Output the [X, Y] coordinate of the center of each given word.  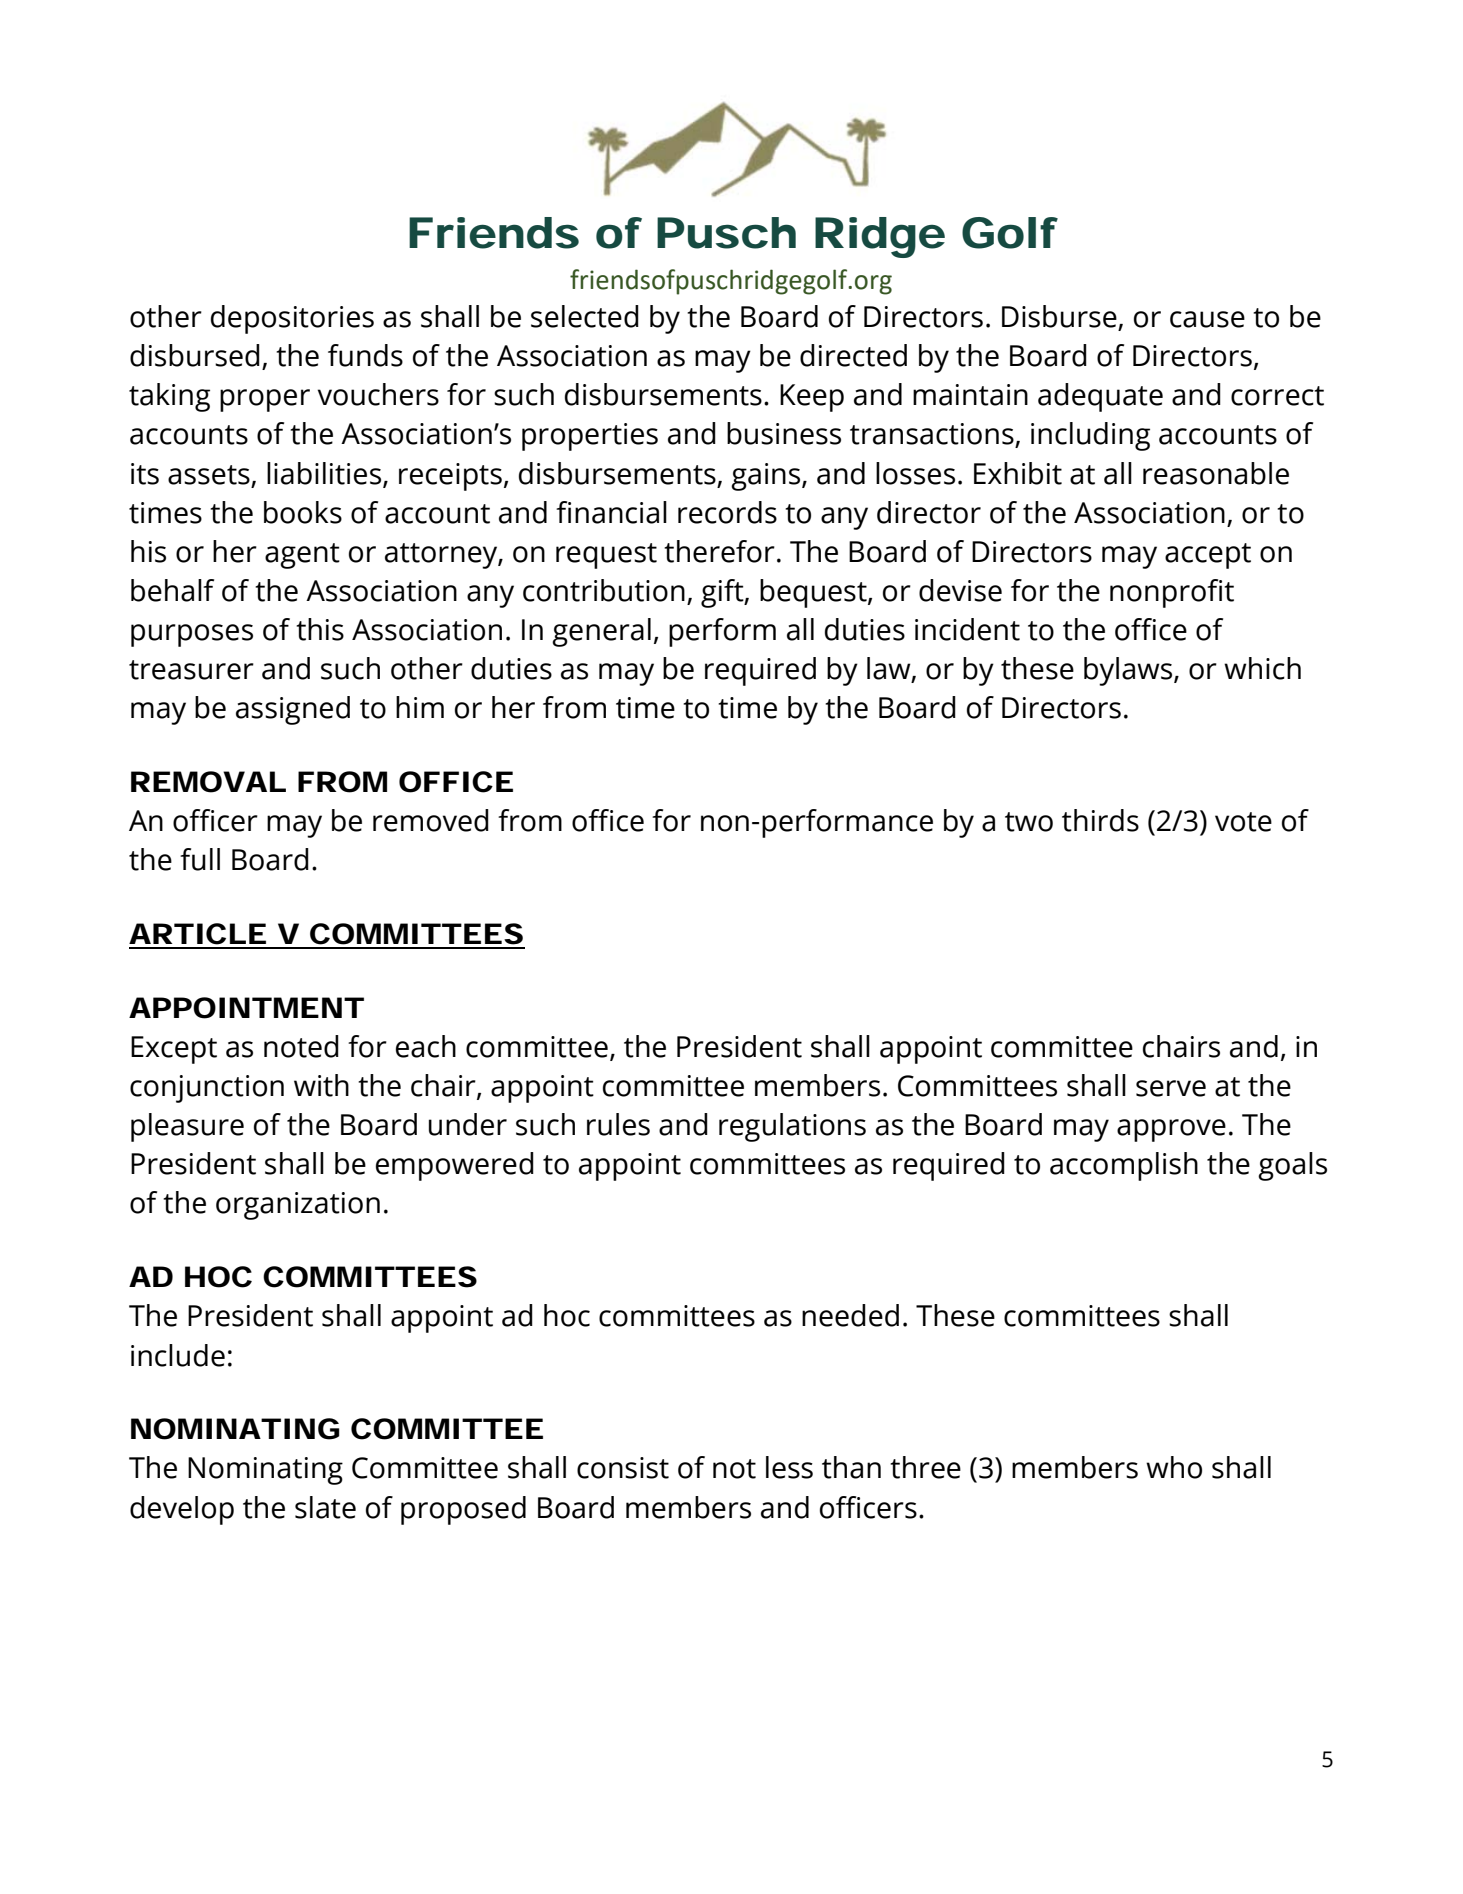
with [321, 1085]
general [601, 632]
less [789, 1467]
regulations [792, 1127]
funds [365, 355]
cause [1207, 319]
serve [1171, 1088]
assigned [293, 710]
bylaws [1129, 671]
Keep [812, 398]
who [1174, 1467]
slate [325, 1507]
